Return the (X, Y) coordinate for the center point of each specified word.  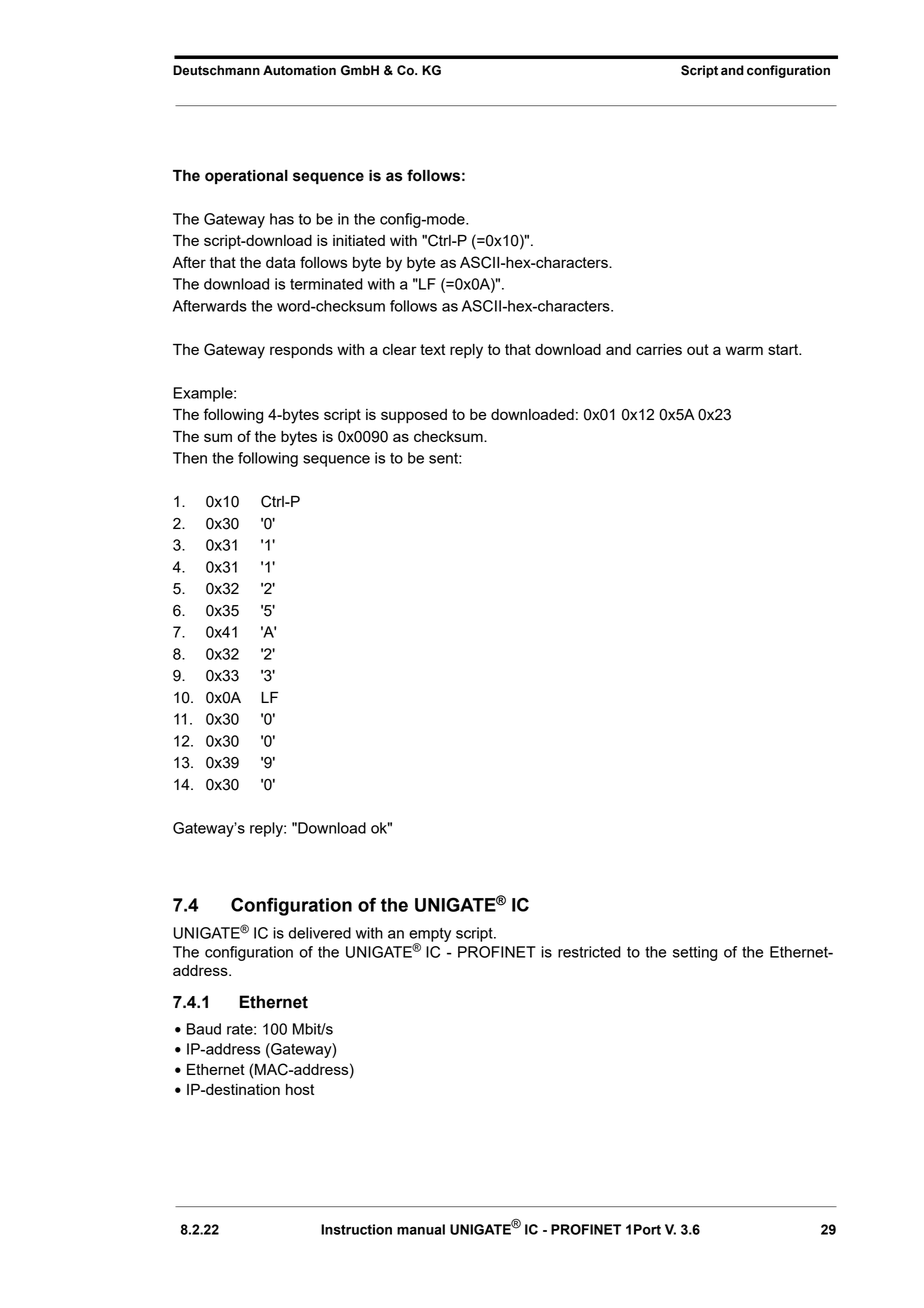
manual (421, 1229)
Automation (299, 70)
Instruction (356, 1229)
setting (695, 953)
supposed (414, 416)
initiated (359, 240)
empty (430, 936)
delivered (319, 933)
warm (744, 350)
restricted (589, 952)
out (698, 349)
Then (190, 458)
